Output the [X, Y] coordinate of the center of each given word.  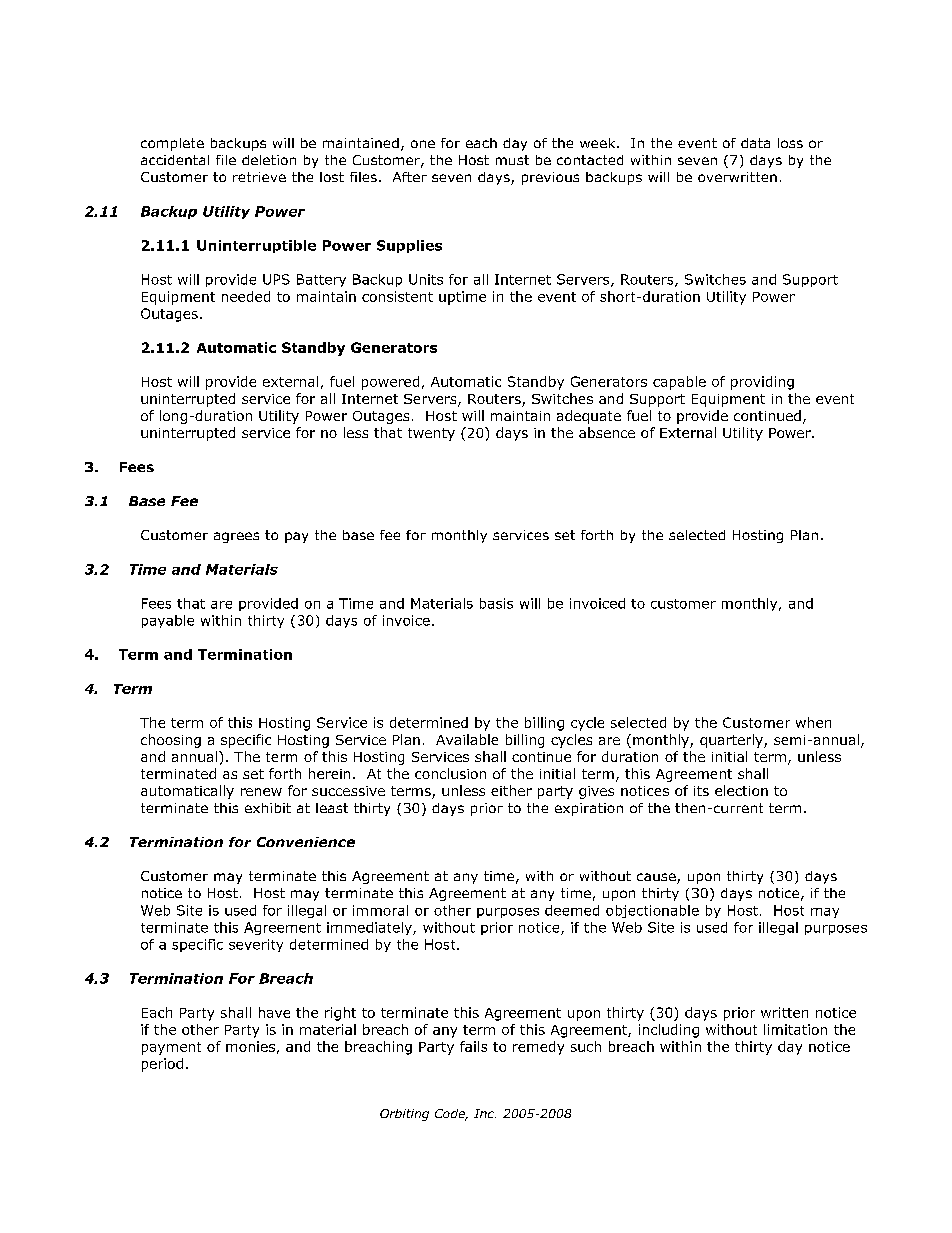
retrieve [259, 177]
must [512, 160]
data [755, 143]
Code [451, 1115]
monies [250, 1046]
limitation [795, 1029]
